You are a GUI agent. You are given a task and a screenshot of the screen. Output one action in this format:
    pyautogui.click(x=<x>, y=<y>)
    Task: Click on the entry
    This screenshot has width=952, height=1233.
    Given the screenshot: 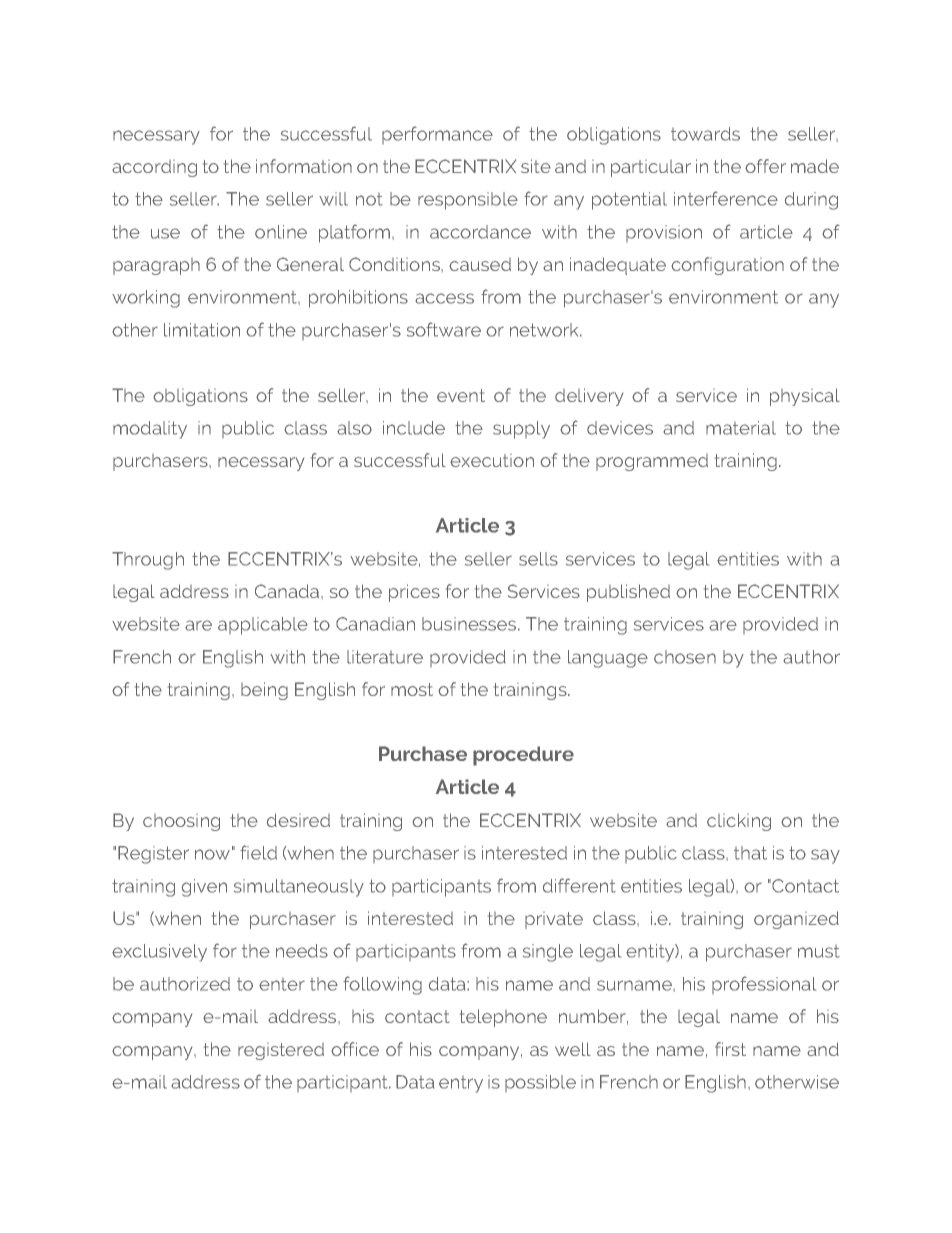 What is the action you would take?
    pyautogui.click(x=461, y=1084)
